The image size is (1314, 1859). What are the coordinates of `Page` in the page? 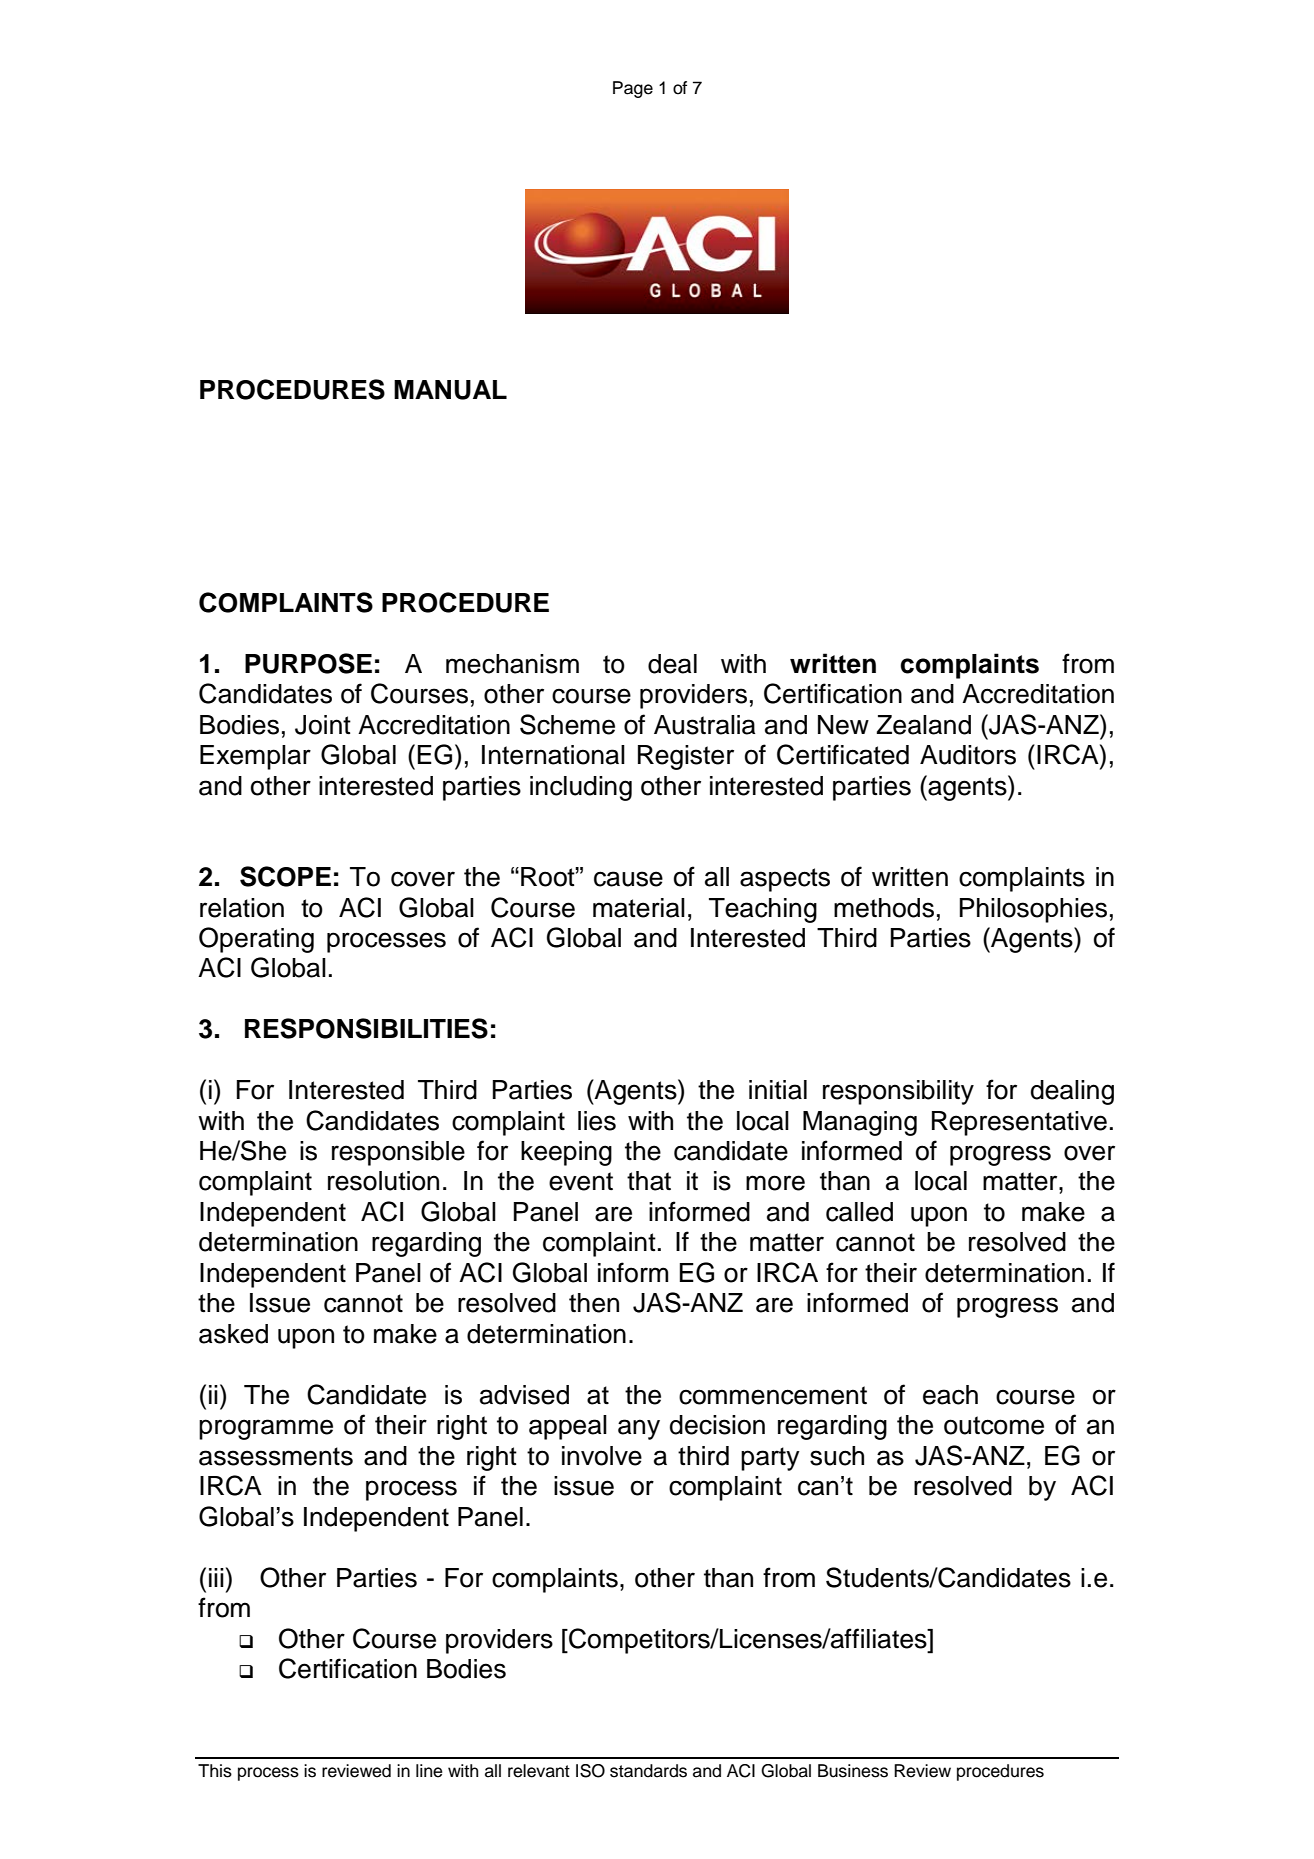 It's located at (633, 89).
